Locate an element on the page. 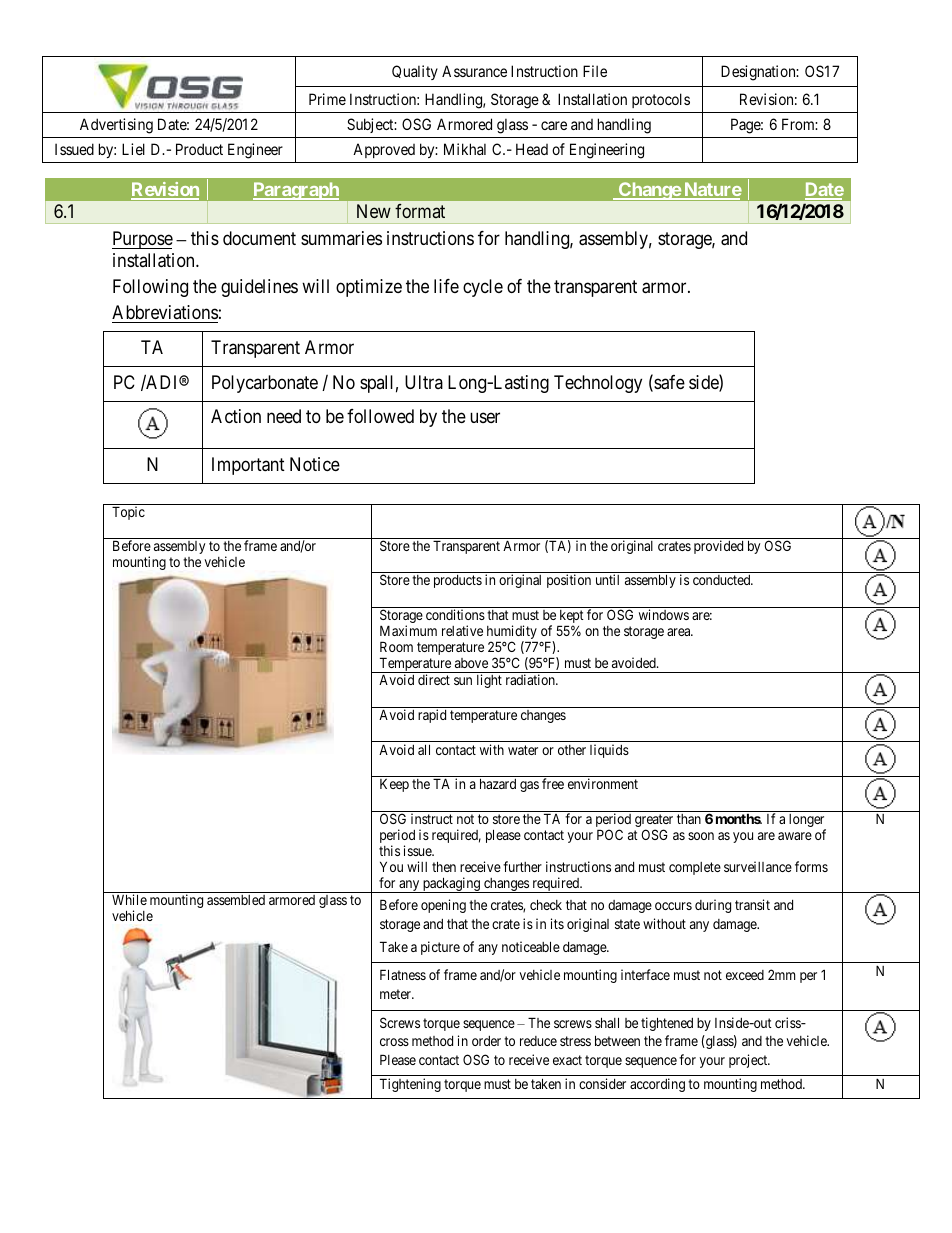  Technology is located at coordinates (598, 384).
